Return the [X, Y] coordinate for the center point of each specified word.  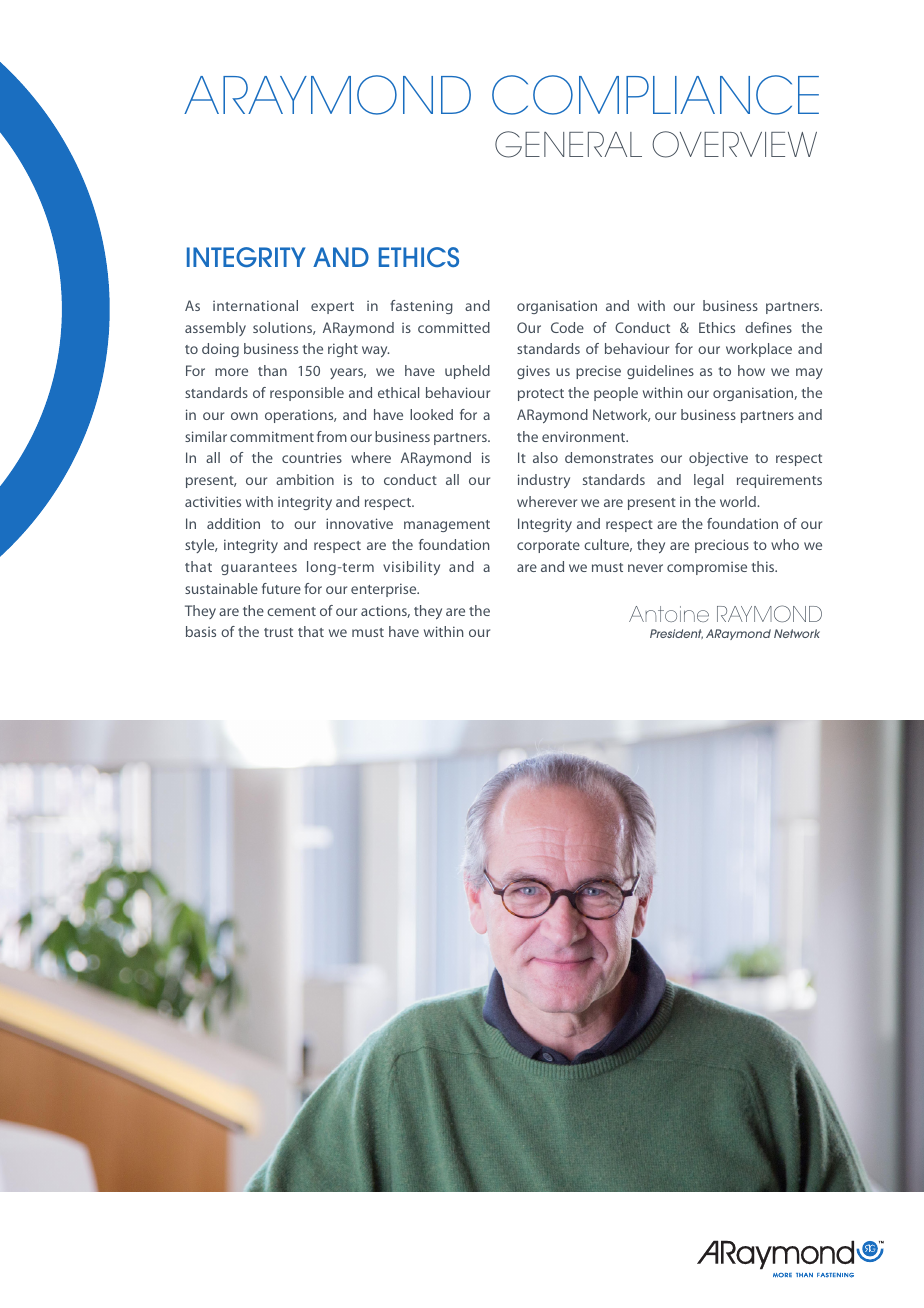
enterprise [385, 590]
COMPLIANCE [655, 95]
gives [533, 372]
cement [291, 611]
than [272, 370]
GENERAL [568, 144]
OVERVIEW [734, 144]
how [751, 370]
